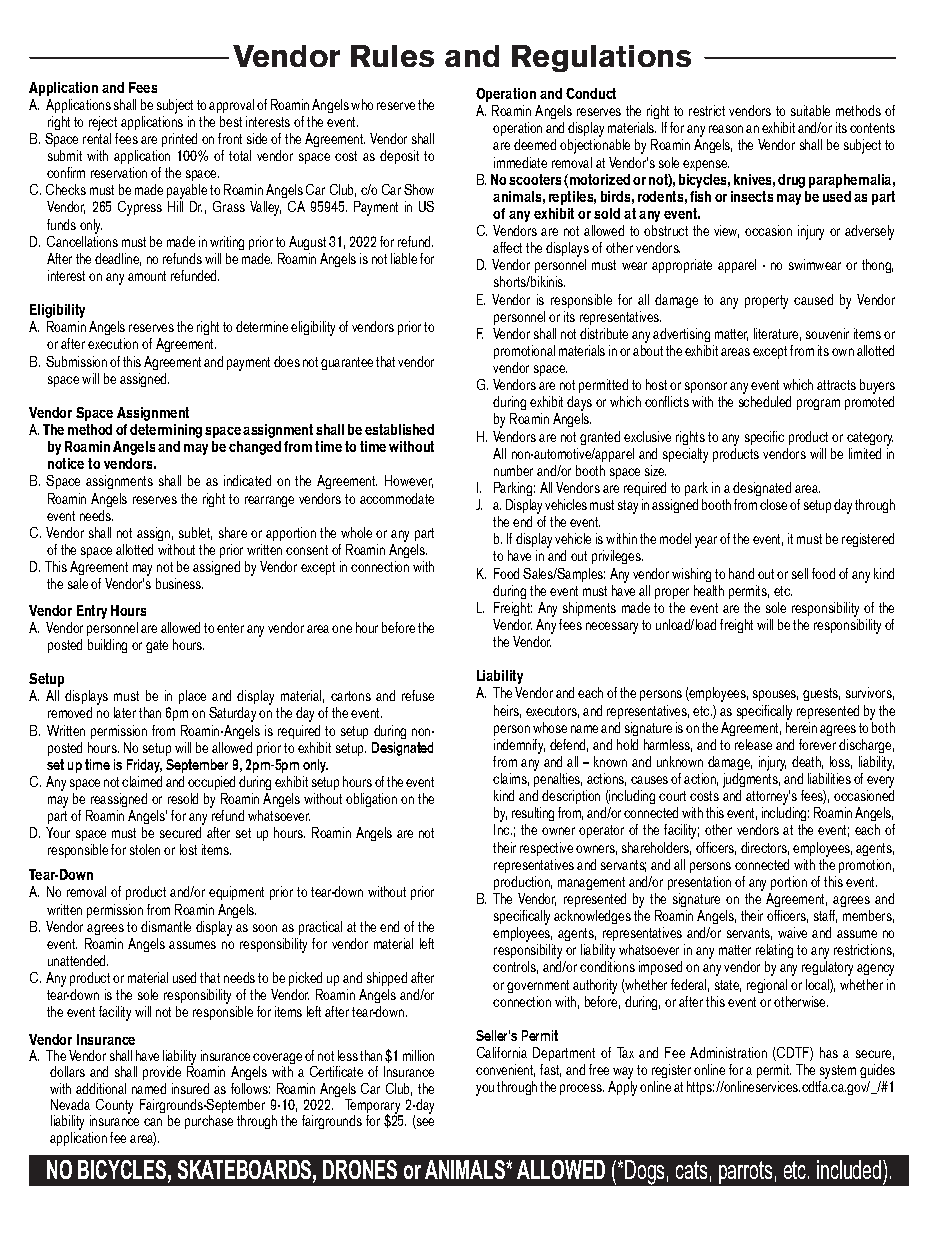 The height and width of the document is (1233, 952). Describe the element at coordinates (113, 343) in the document. I see `execution` at that location.
